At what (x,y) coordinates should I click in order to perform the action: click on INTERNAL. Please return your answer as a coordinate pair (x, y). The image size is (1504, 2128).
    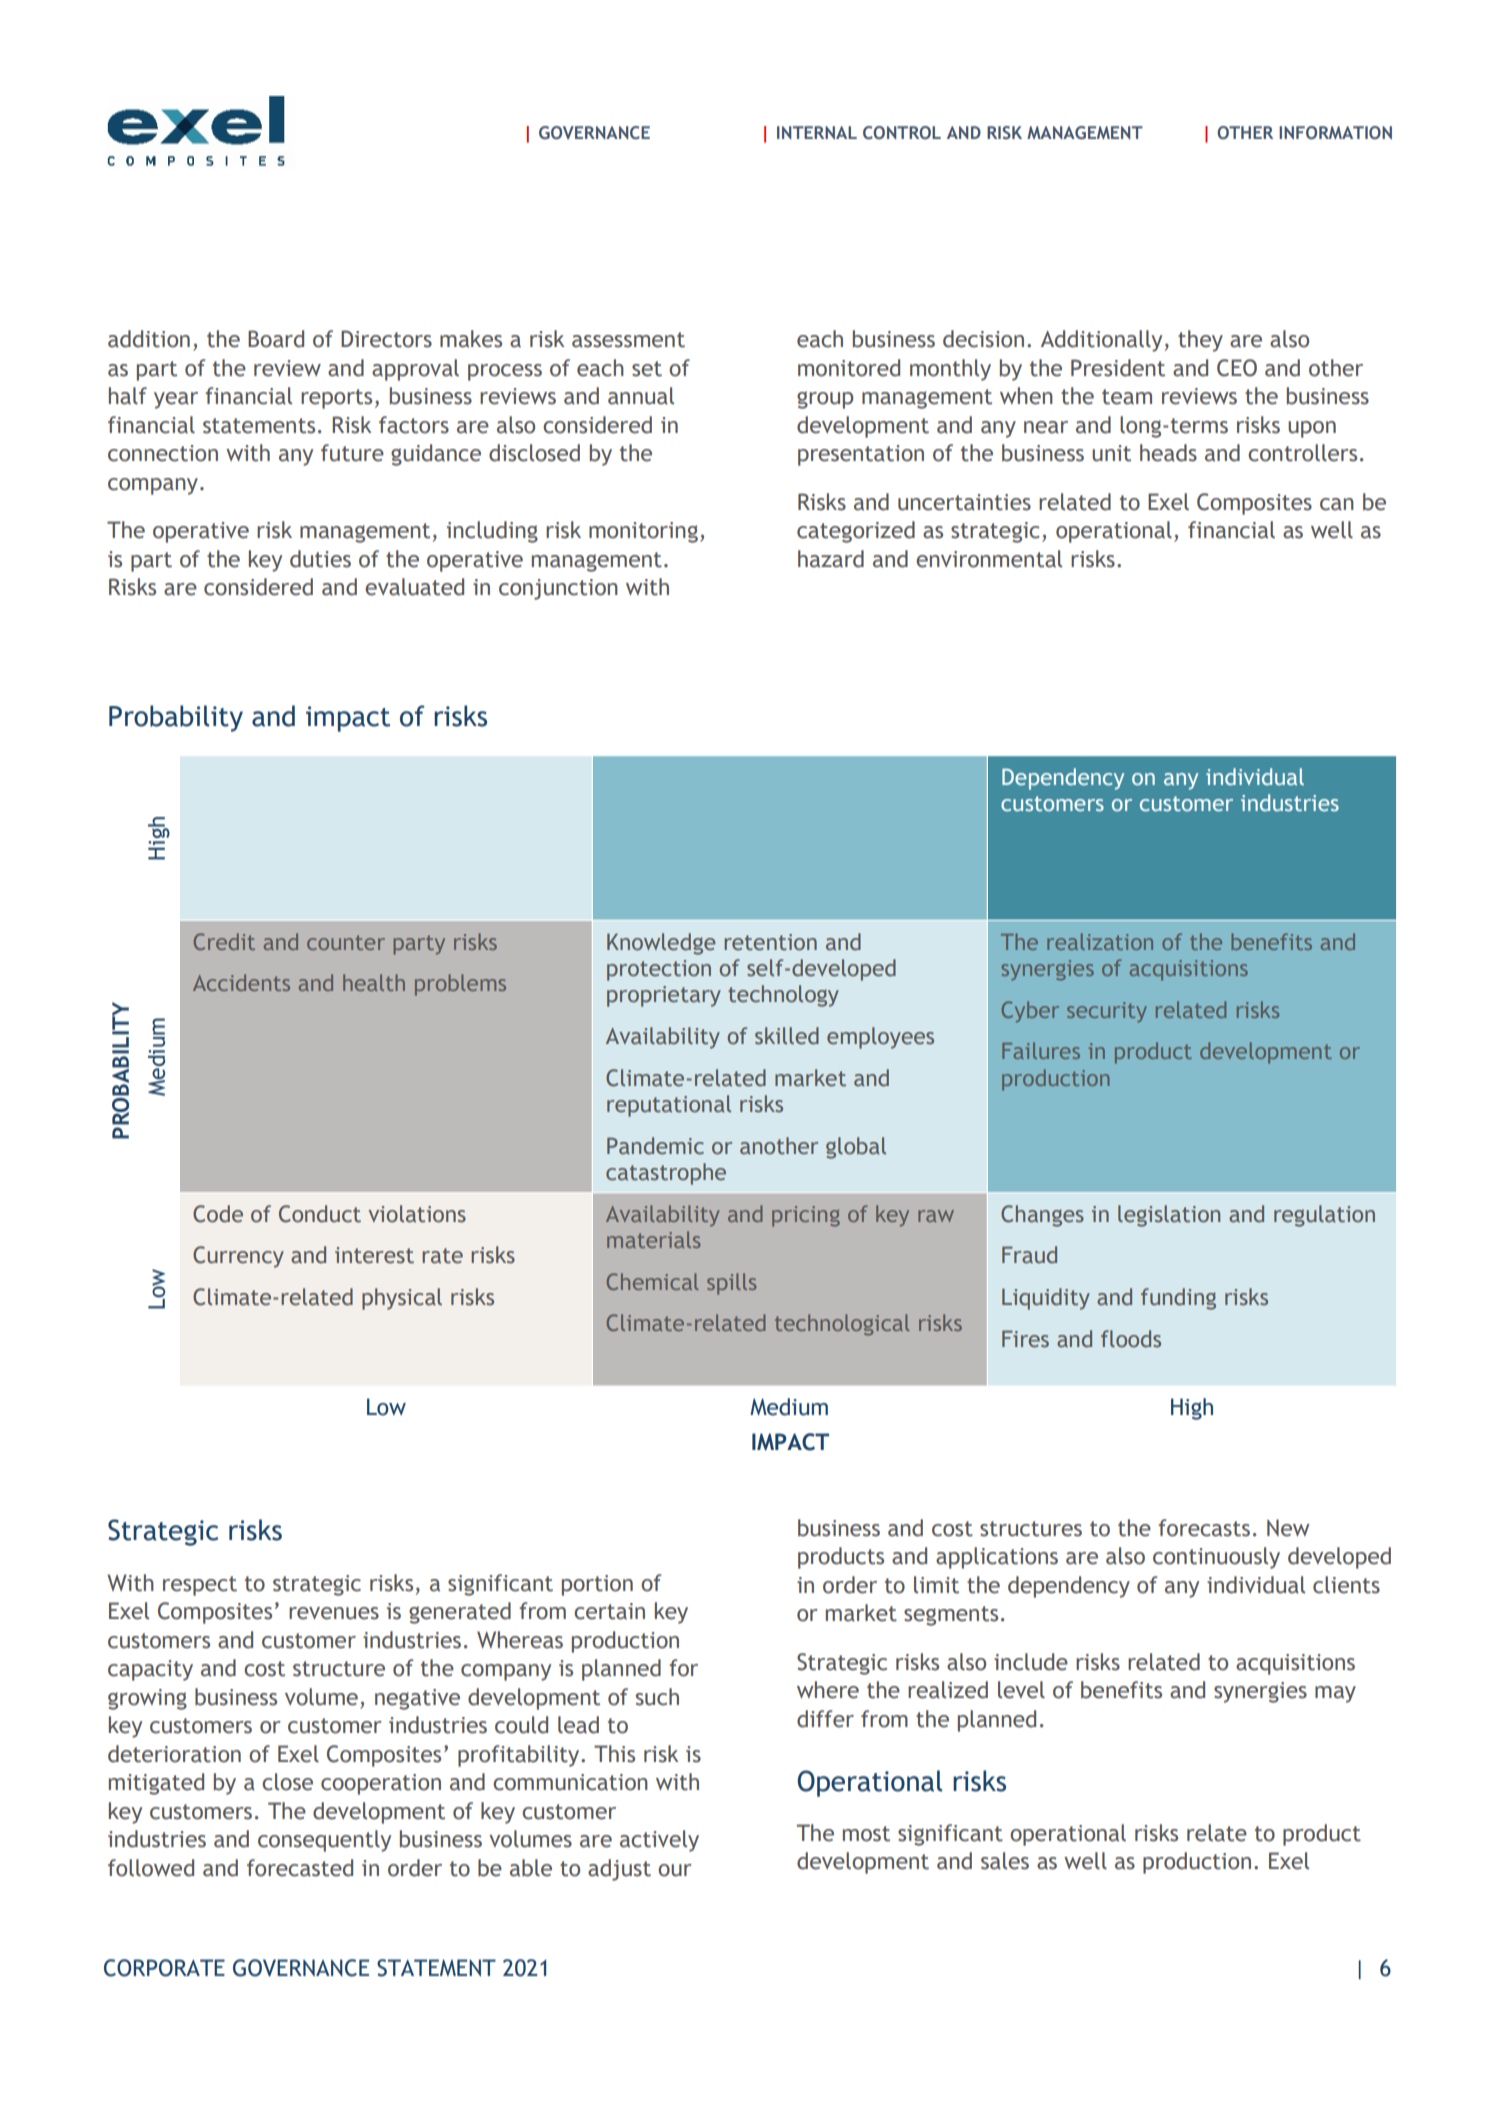
    Looking at the image, I should click on (817, 132).
